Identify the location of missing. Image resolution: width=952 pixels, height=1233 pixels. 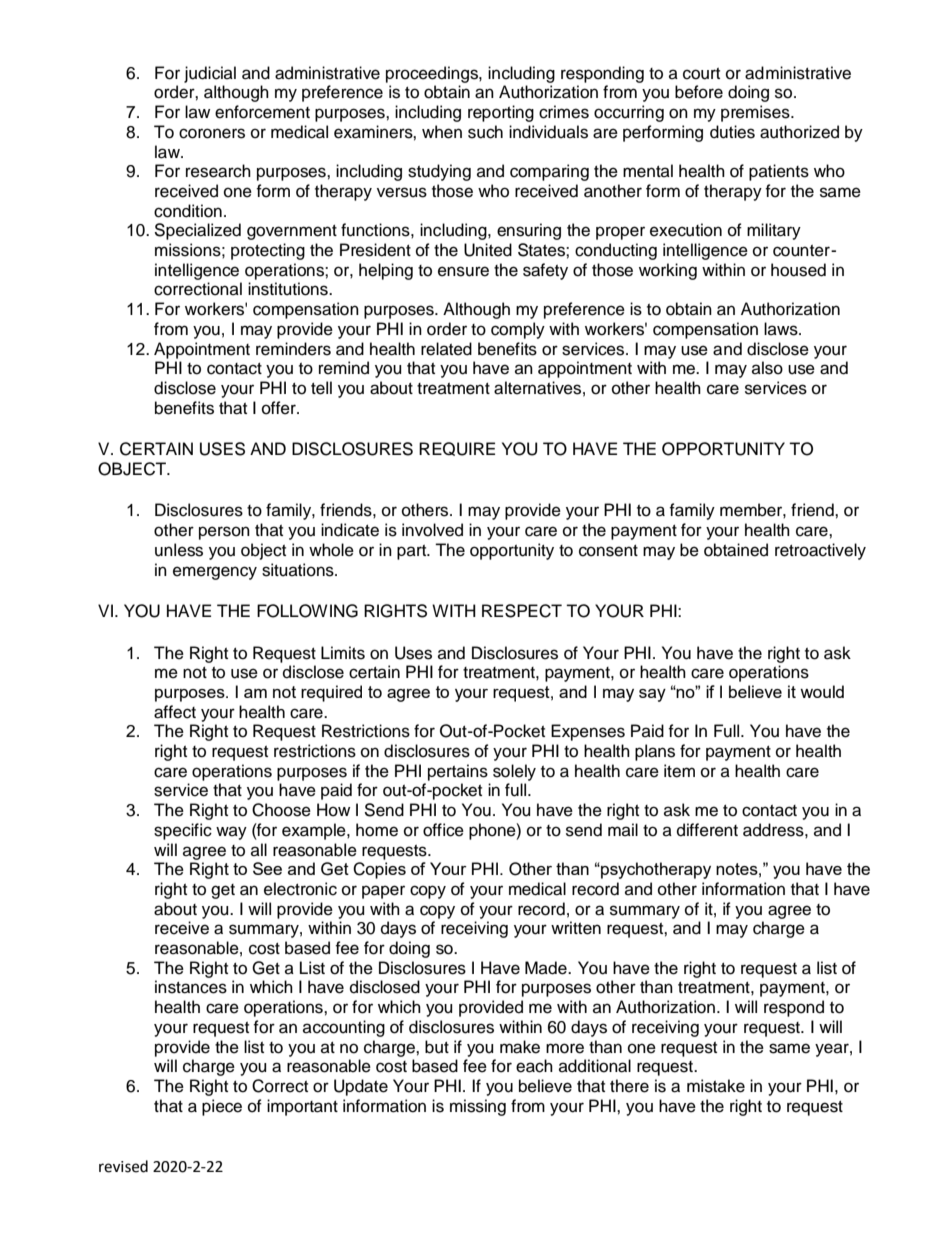
(478, 1107).
